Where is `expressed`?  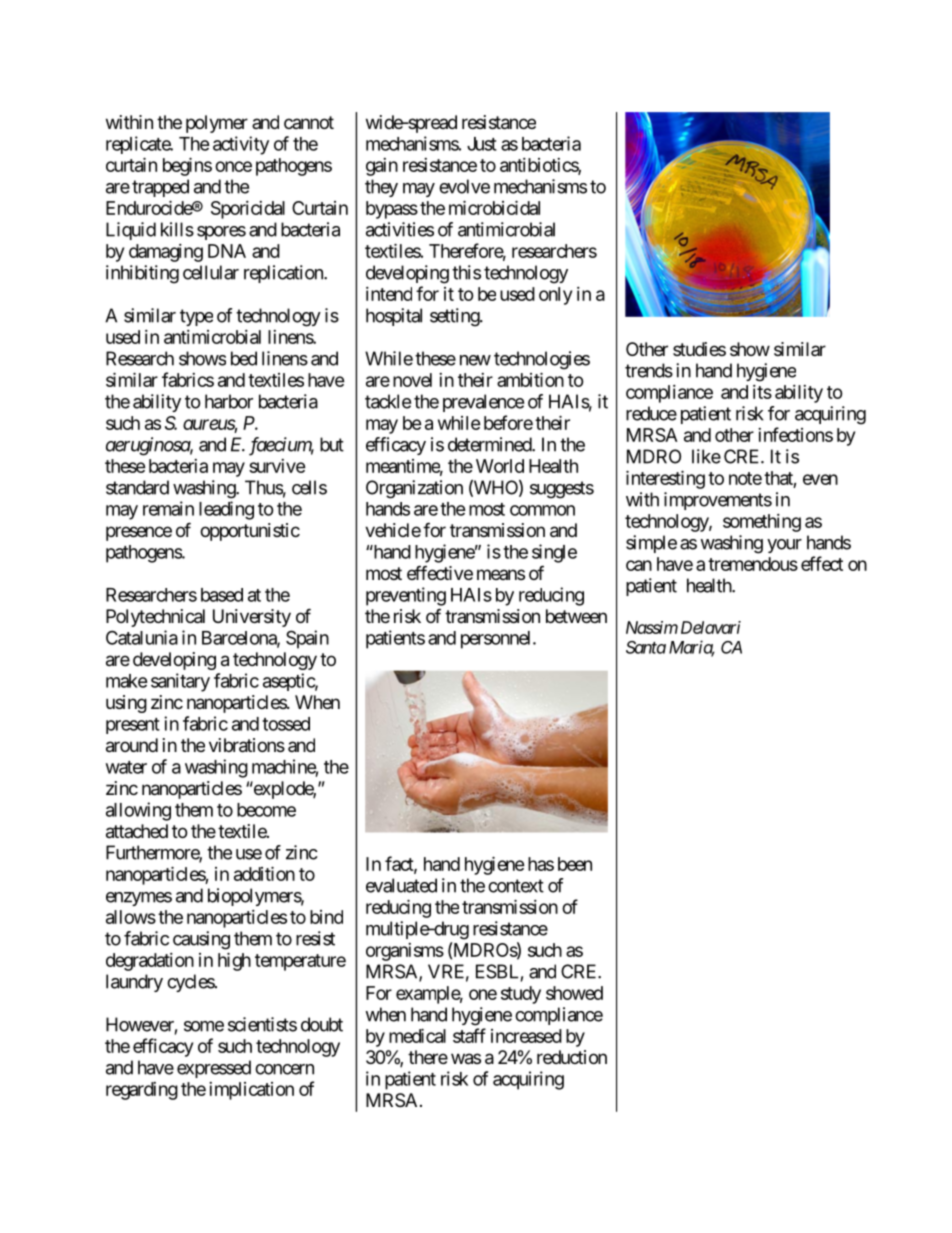
expressed is located at coordinates (214, 1069).
